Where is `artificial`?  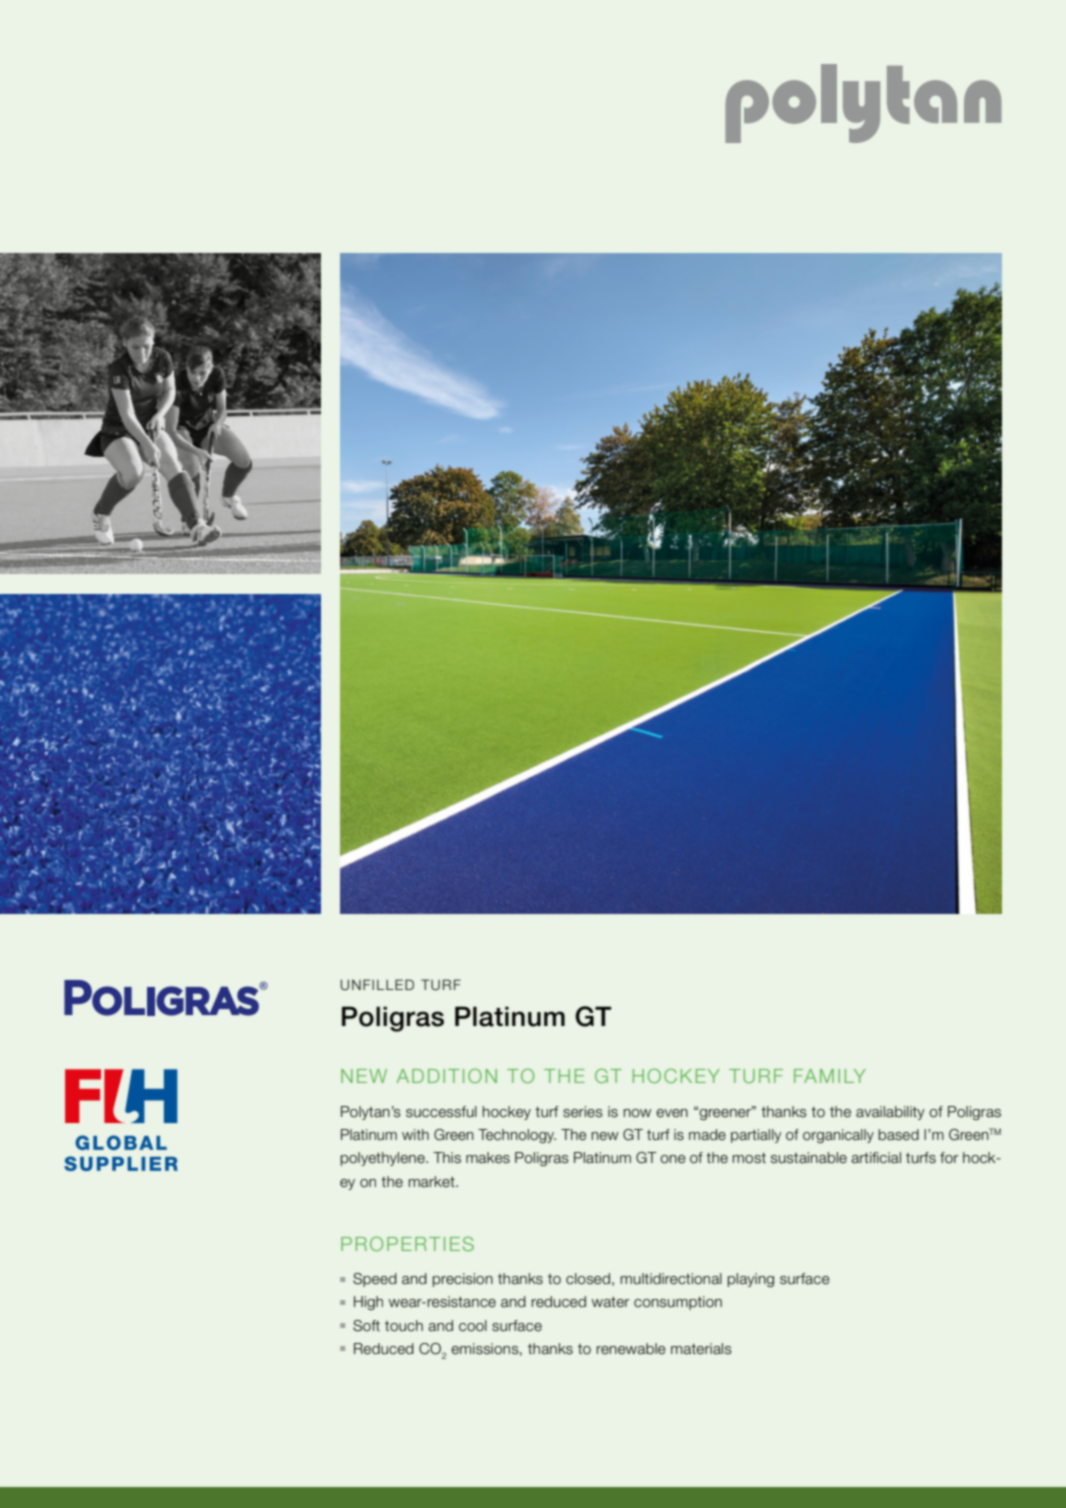
artificial is located at coordinates (876, 1158).
